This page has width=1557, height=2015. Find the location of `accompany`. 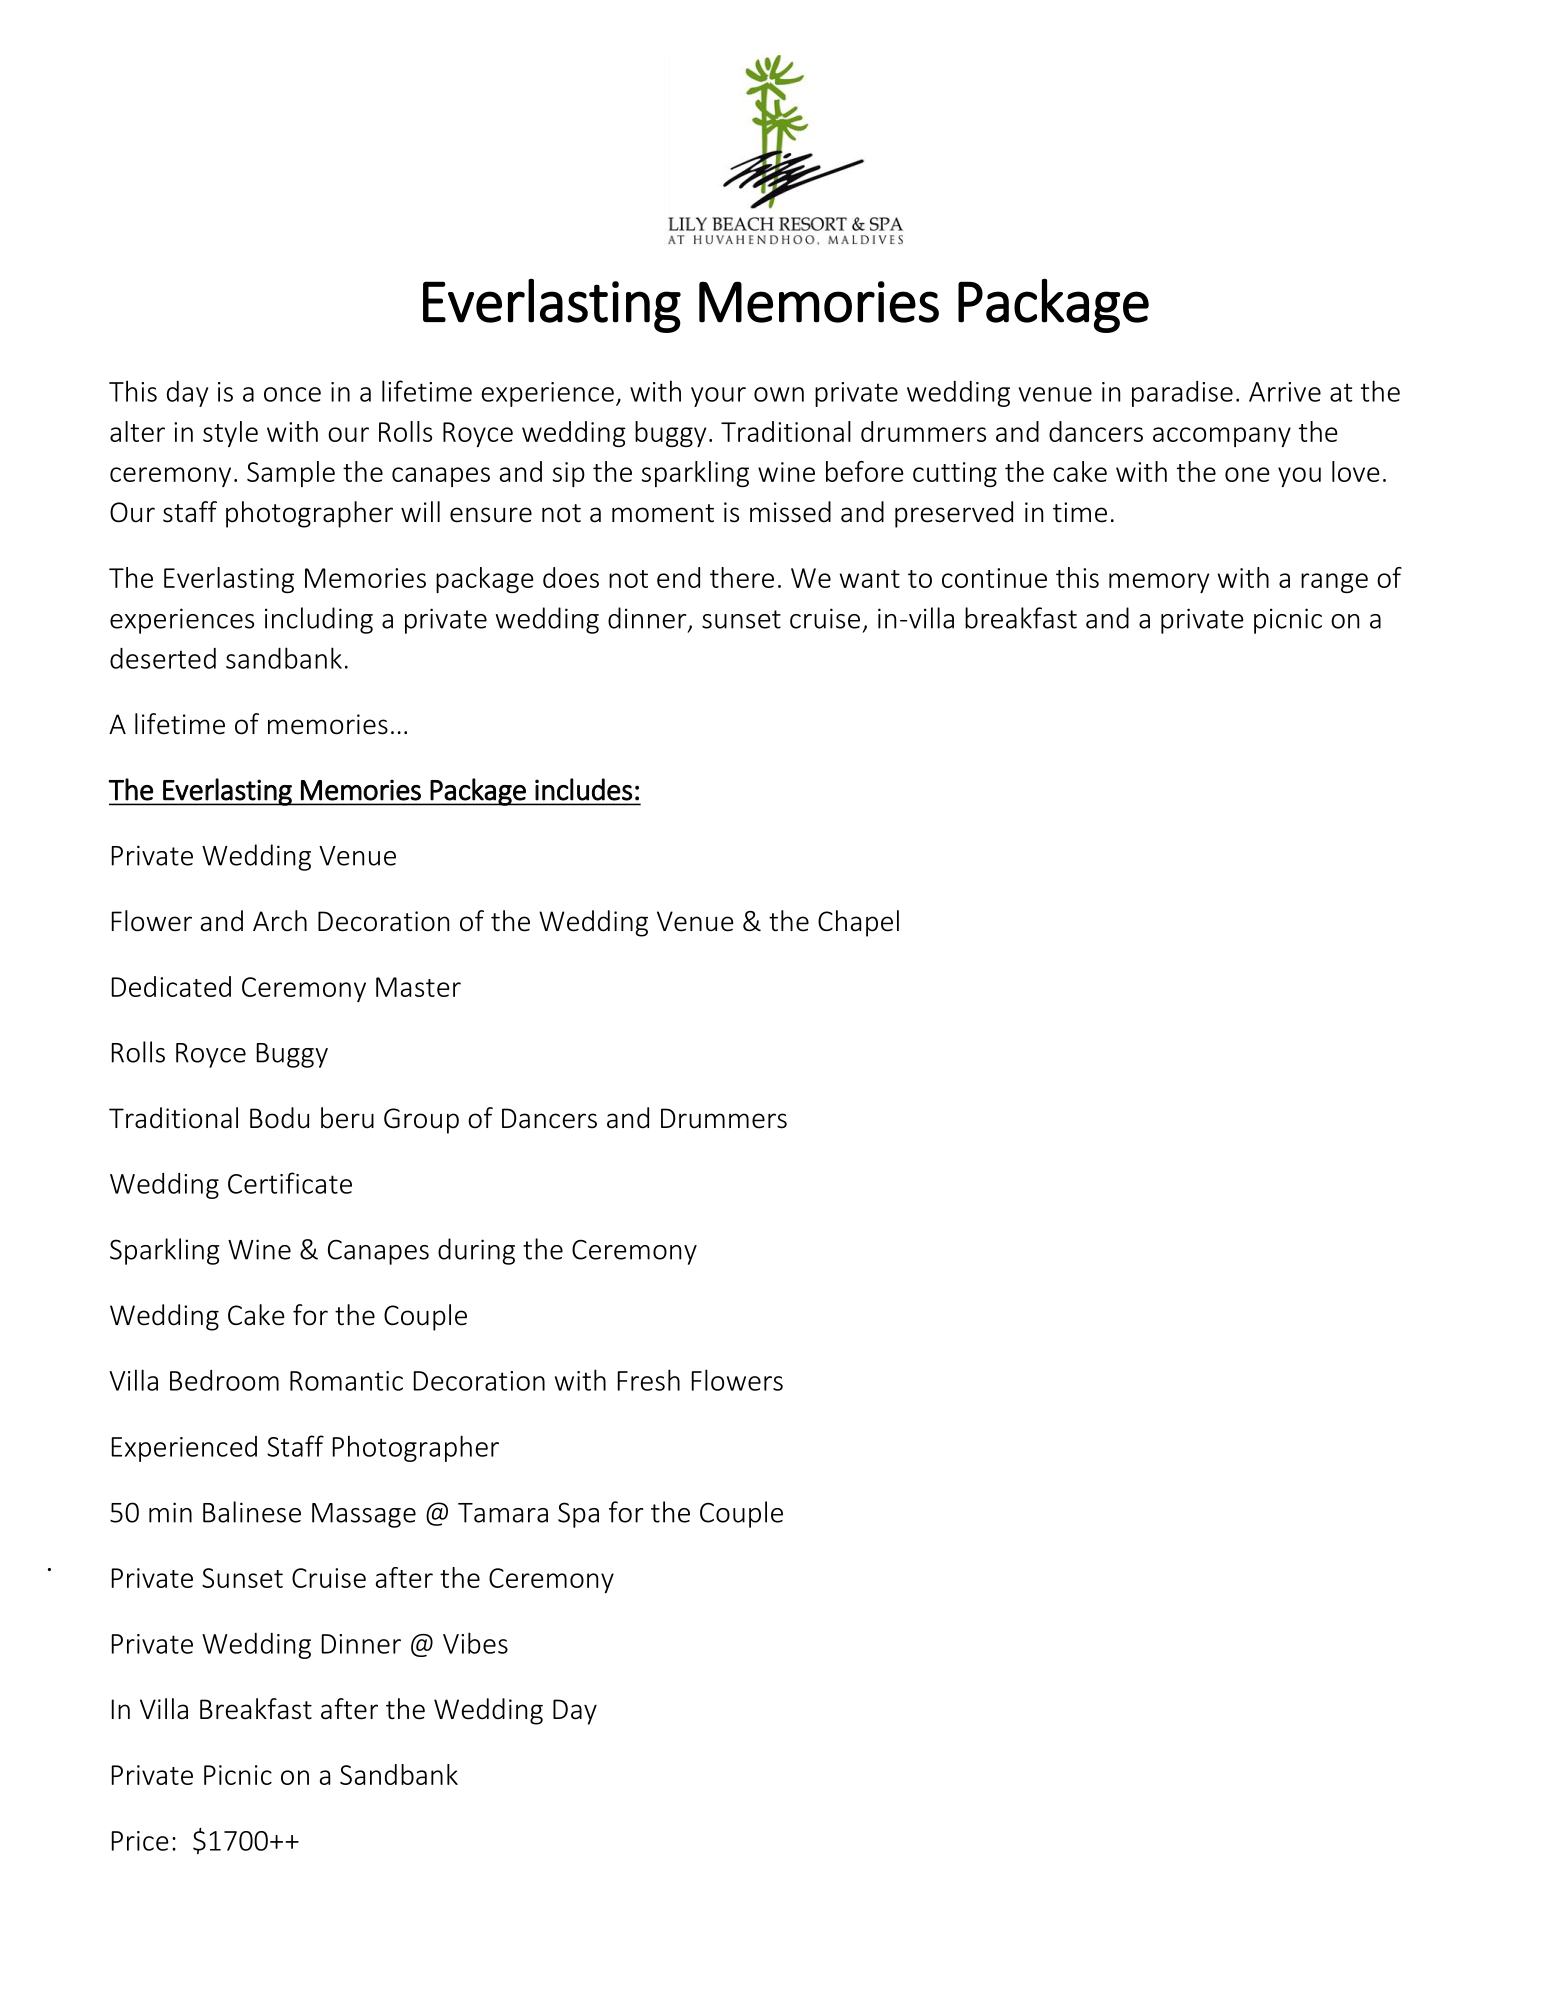

accompany is located at coordinates (1222, 437).
